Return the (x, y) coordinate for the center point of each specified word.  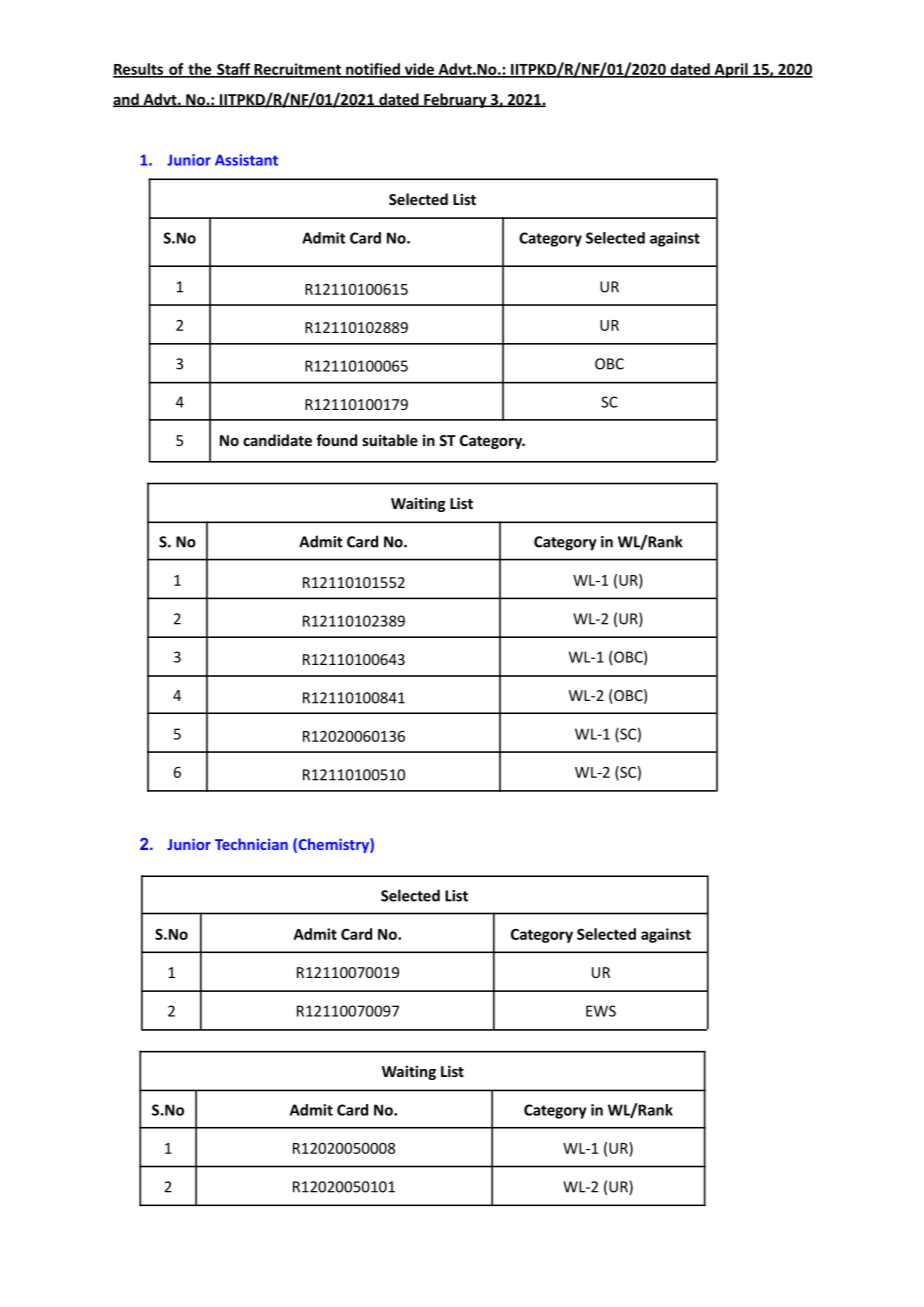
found (336, 440)
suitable (390, 440)
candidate (277, 440)
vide (419, 70)
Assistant (246, 160)
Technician (251, 844)
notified (373, 70)
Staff (233, 70)
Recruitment (297, 70)
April (731, 70)
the (200, 70)
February (455, 100)
